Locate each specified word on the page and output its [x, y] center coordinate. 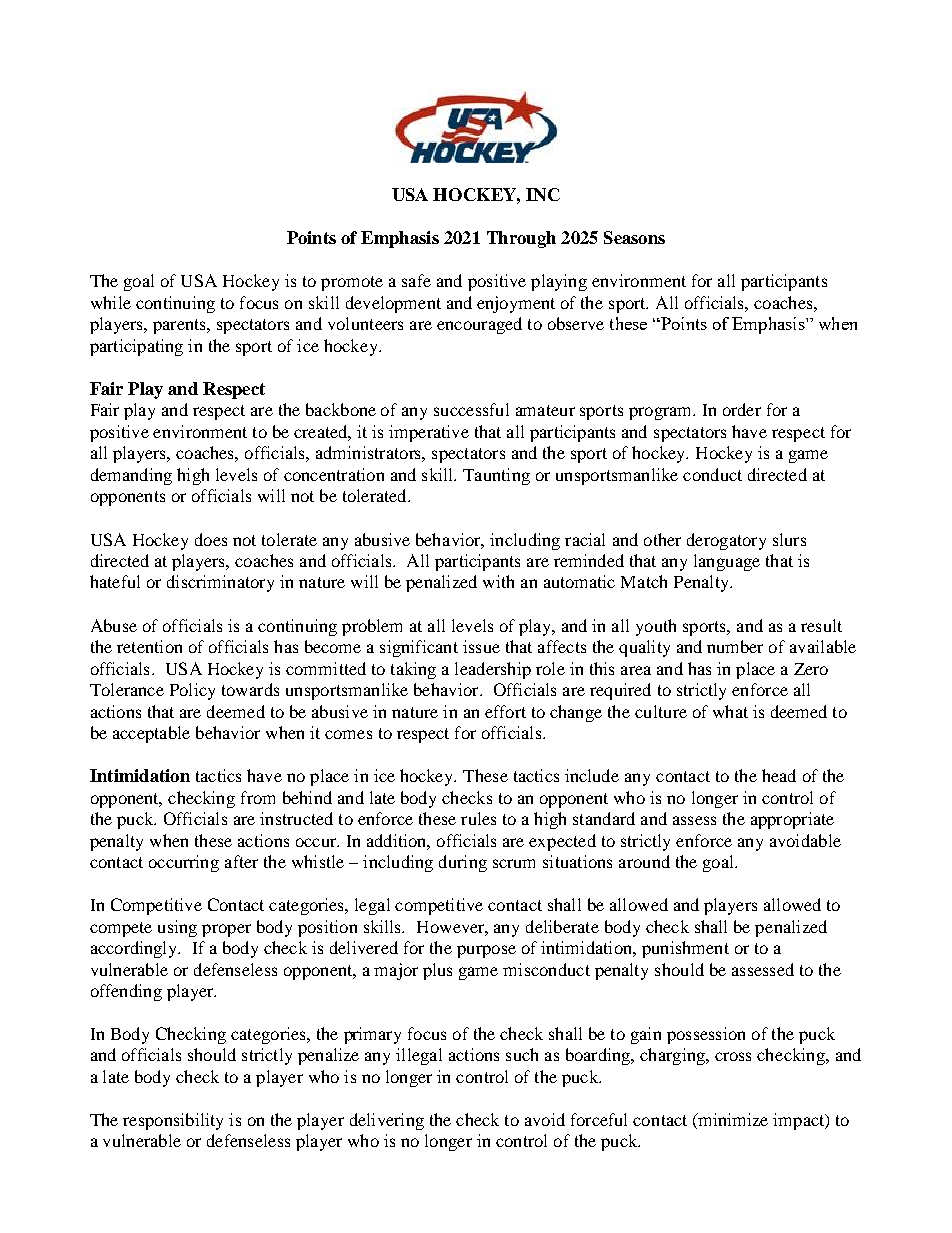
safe [416, 280]
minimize [732, 1121]
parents [180, 326]
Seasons [634, 237]
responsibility [173, 1121]
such [522, 1054]
